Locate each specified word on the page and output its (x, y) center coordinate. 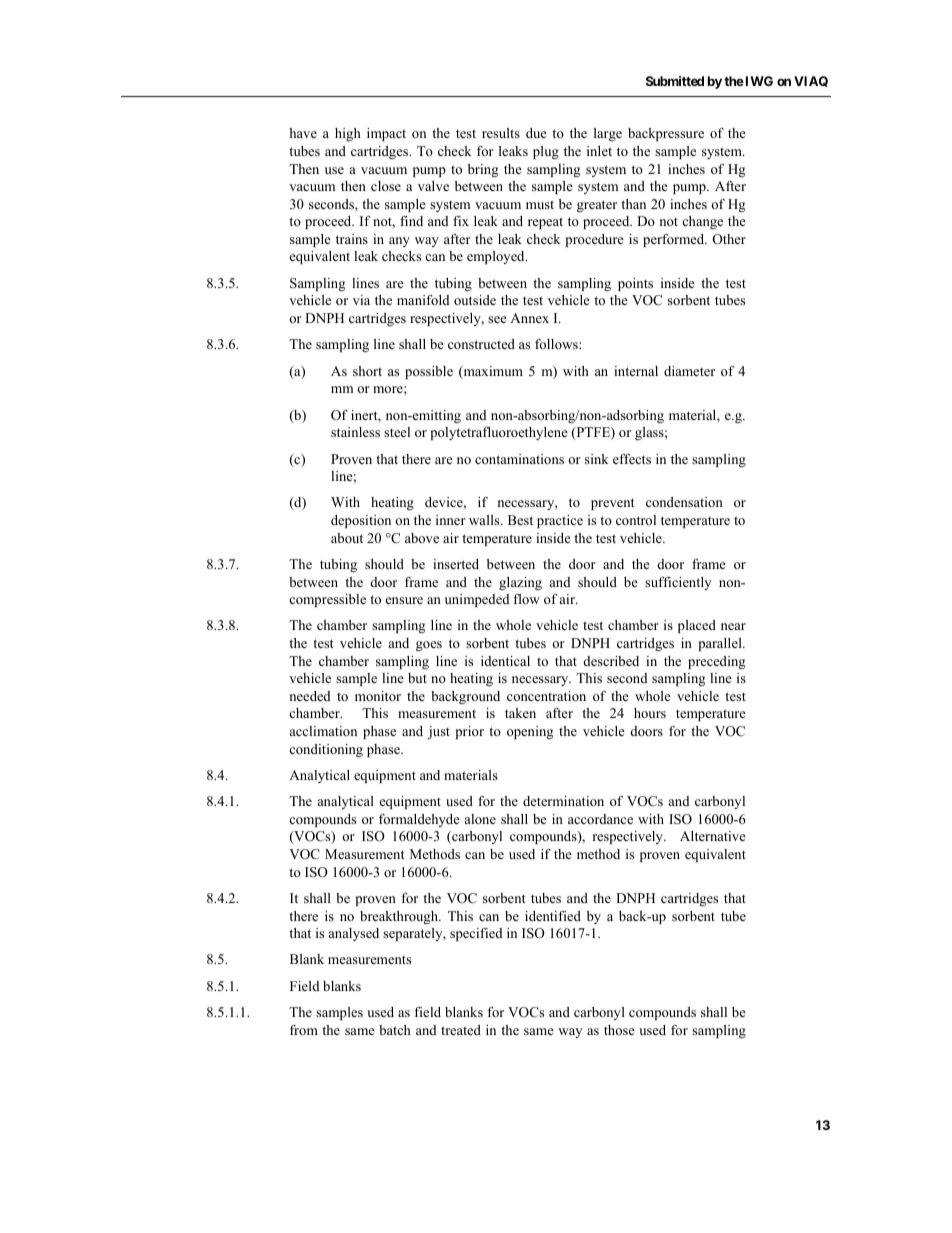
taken (520, 713)
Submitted (675, 81)
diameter (689, 371)
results (501, 133)
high (348, 134)
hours (650, 713)
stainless (355, 432)
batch (395, 1030)
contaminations (519, 459)
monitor (378, 696)
